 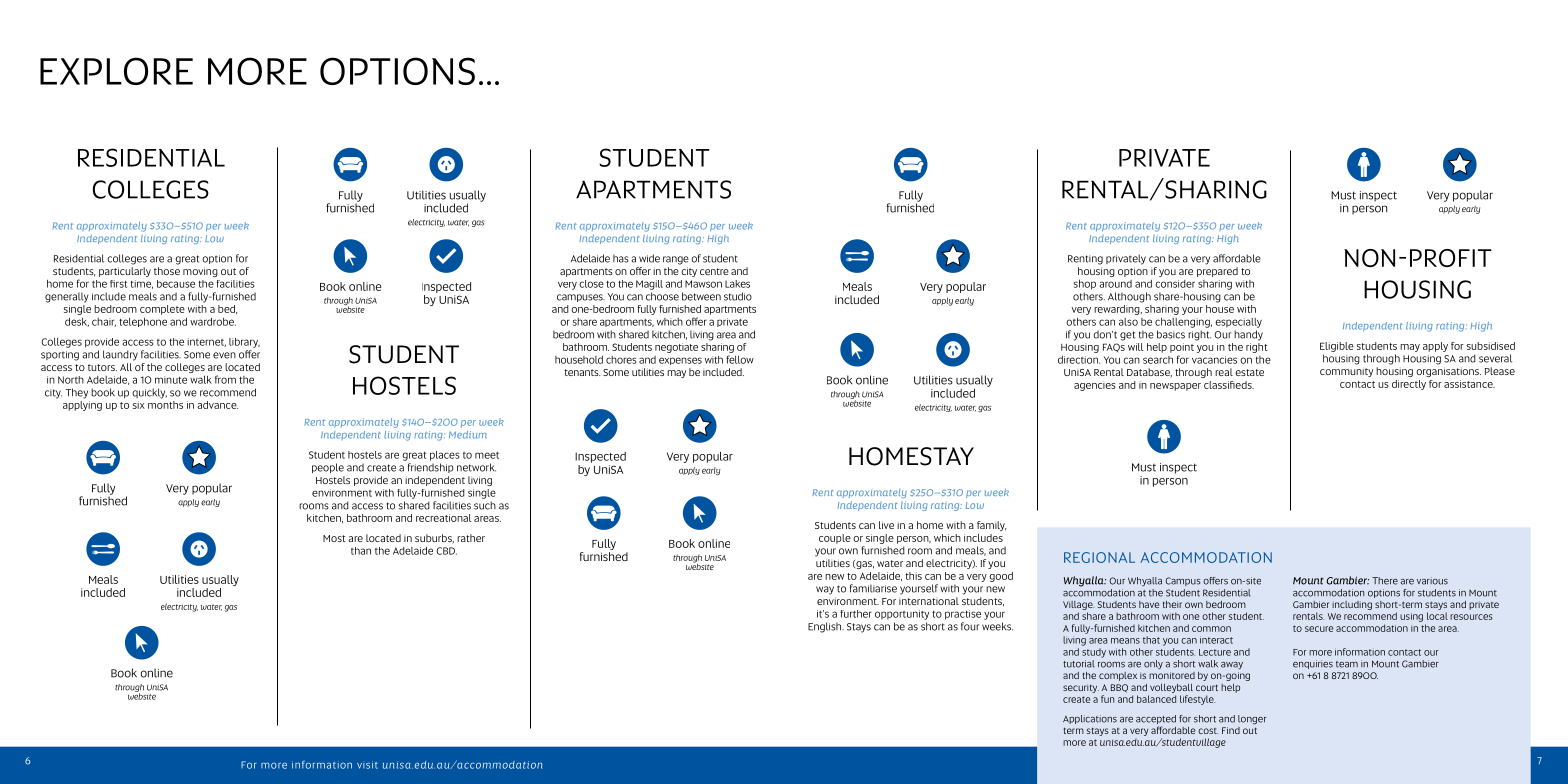 I want to click on prepared, so click(x=1217, y=272).
